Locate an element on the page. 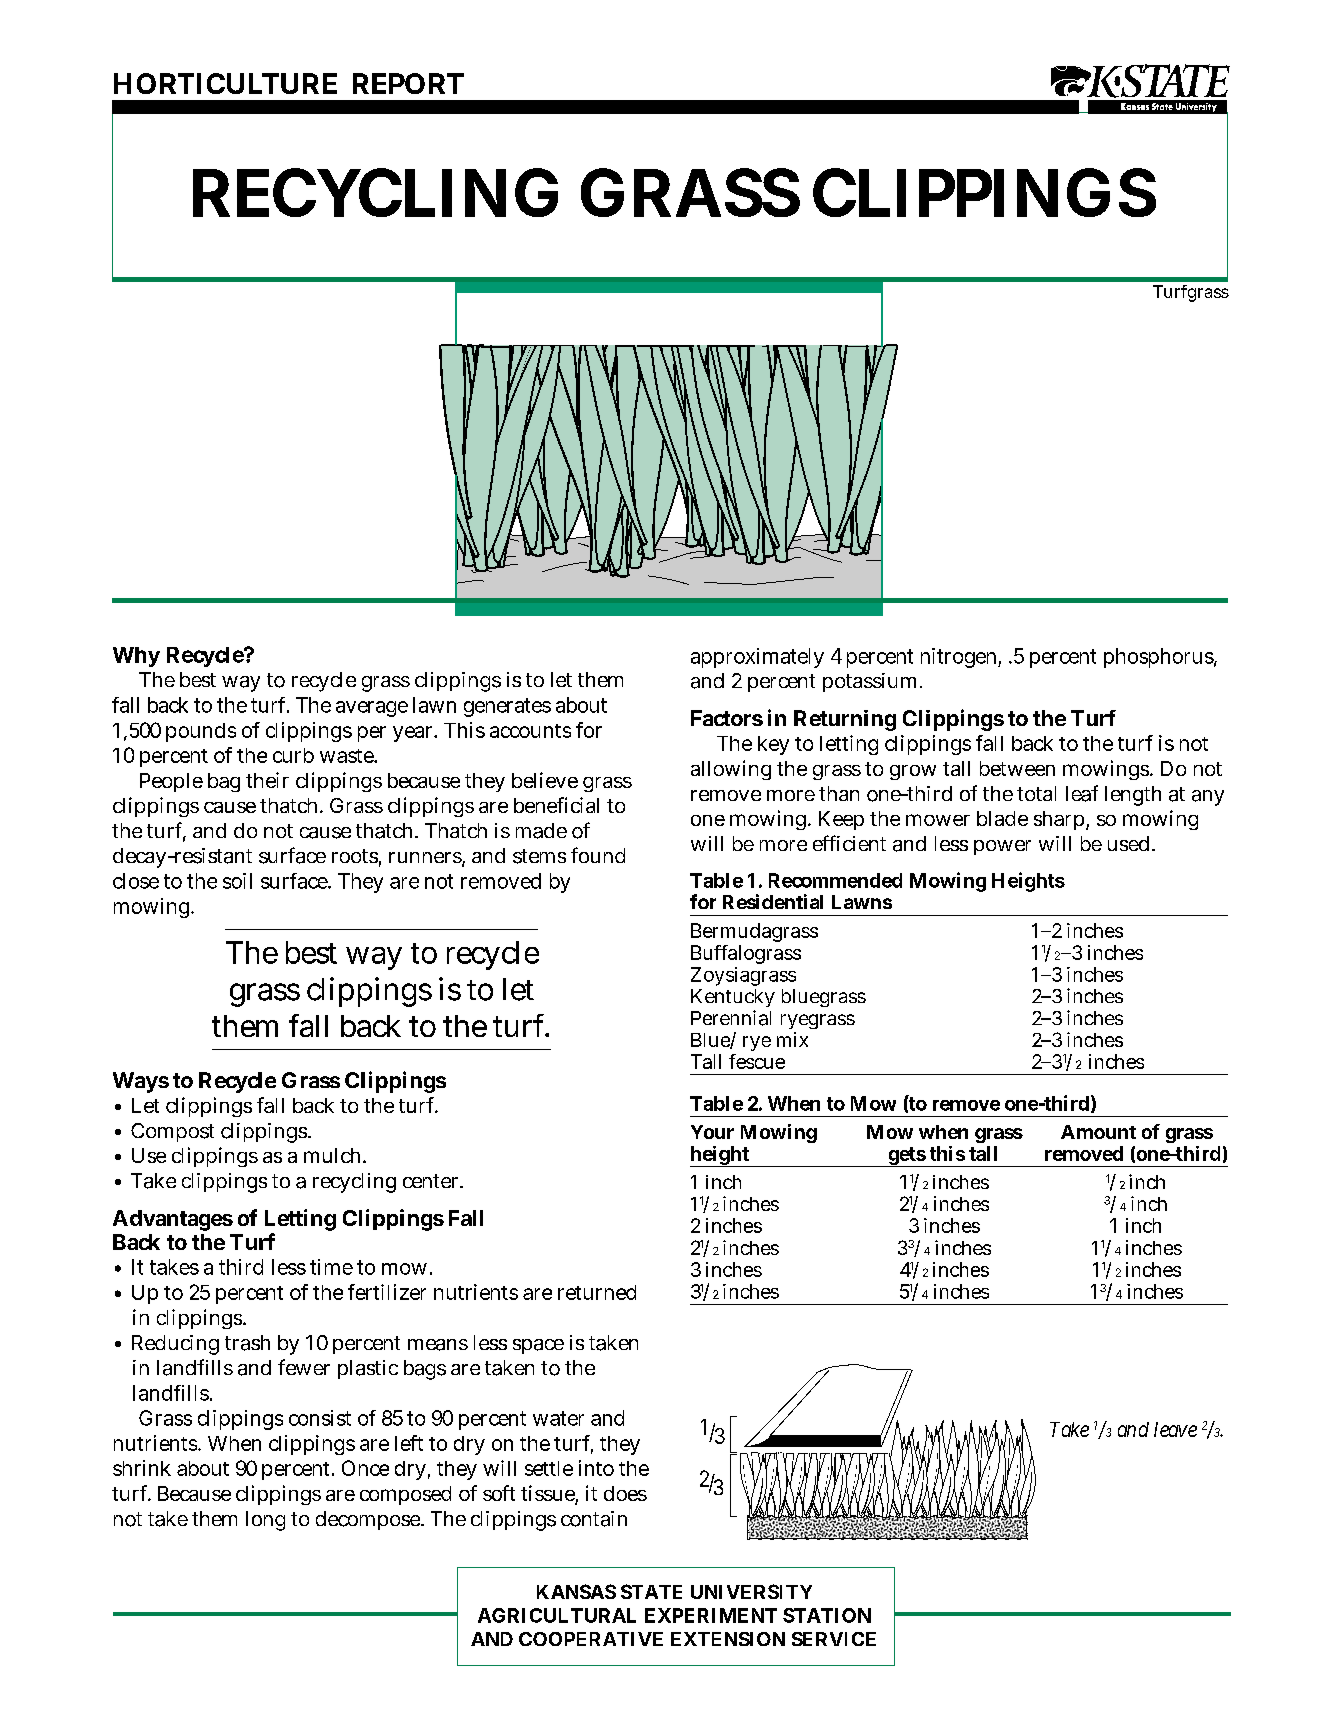 Image resolution: width=1339 pixels, height=1732 pixels. STATE is located at coordinates (651, 1591).
